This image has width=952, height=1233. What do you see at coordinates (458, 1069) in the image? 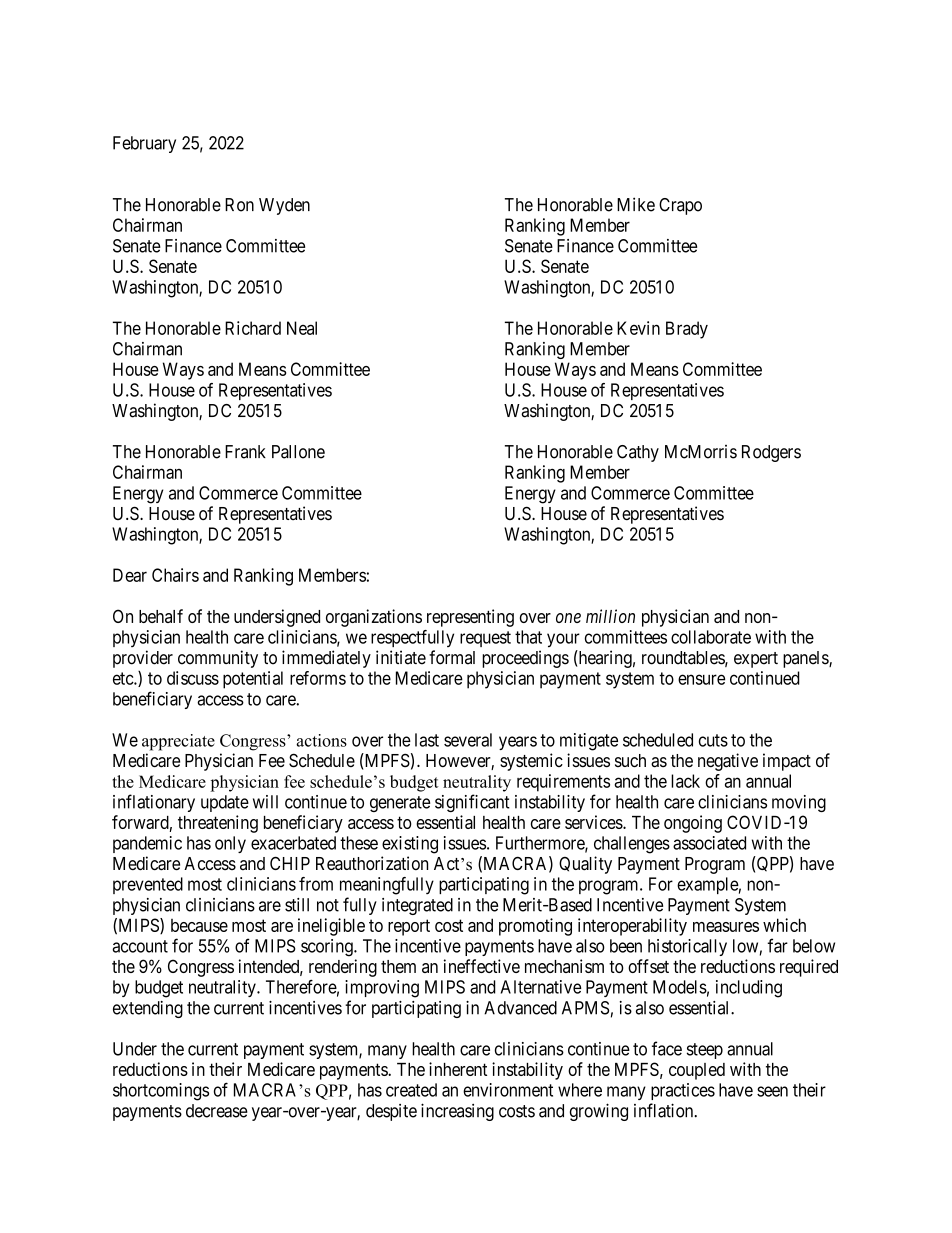
I see `inherent` at bounding box center [458, 1069].
